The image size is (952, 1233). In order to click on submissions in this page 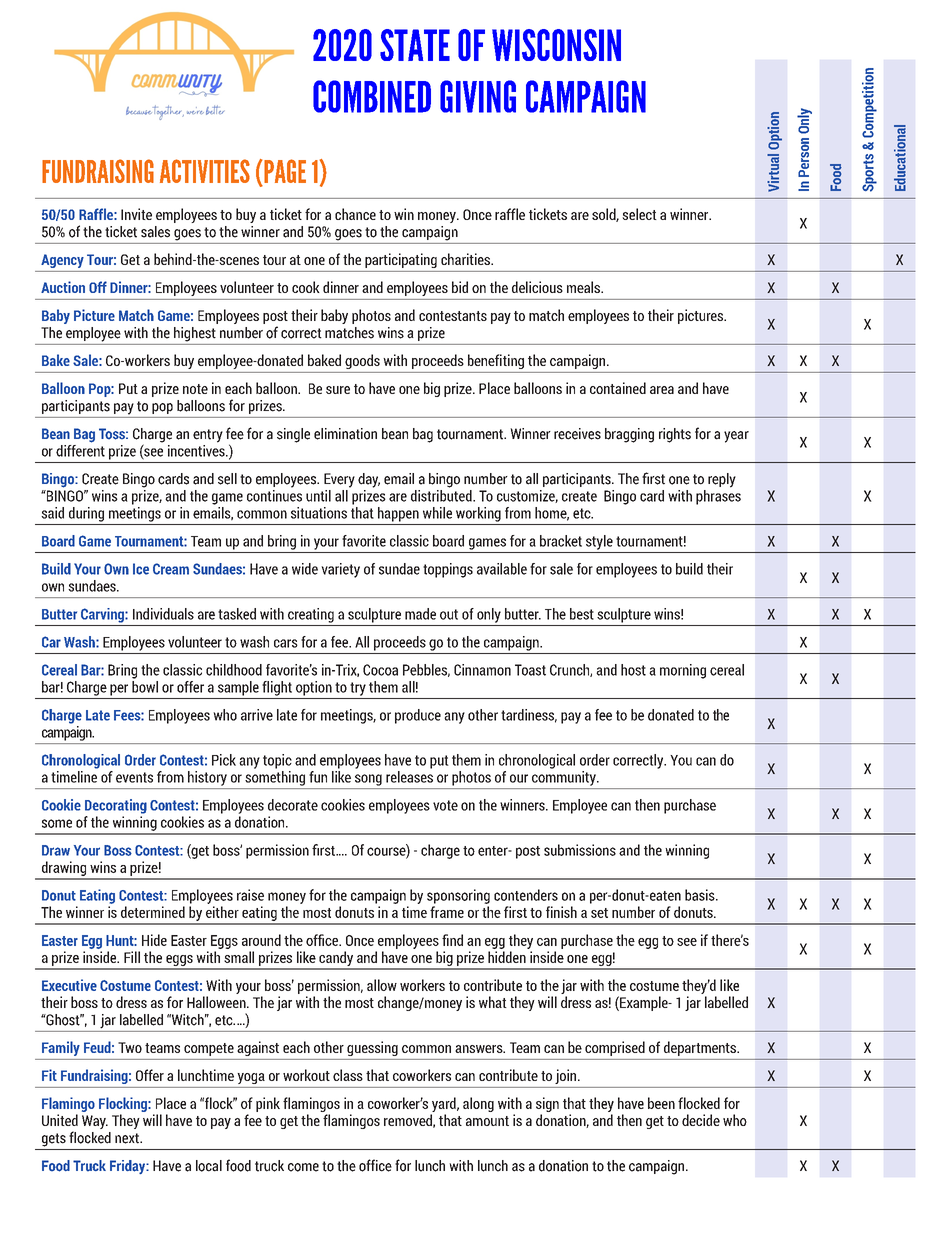, I will do `click(580, 850)`.
